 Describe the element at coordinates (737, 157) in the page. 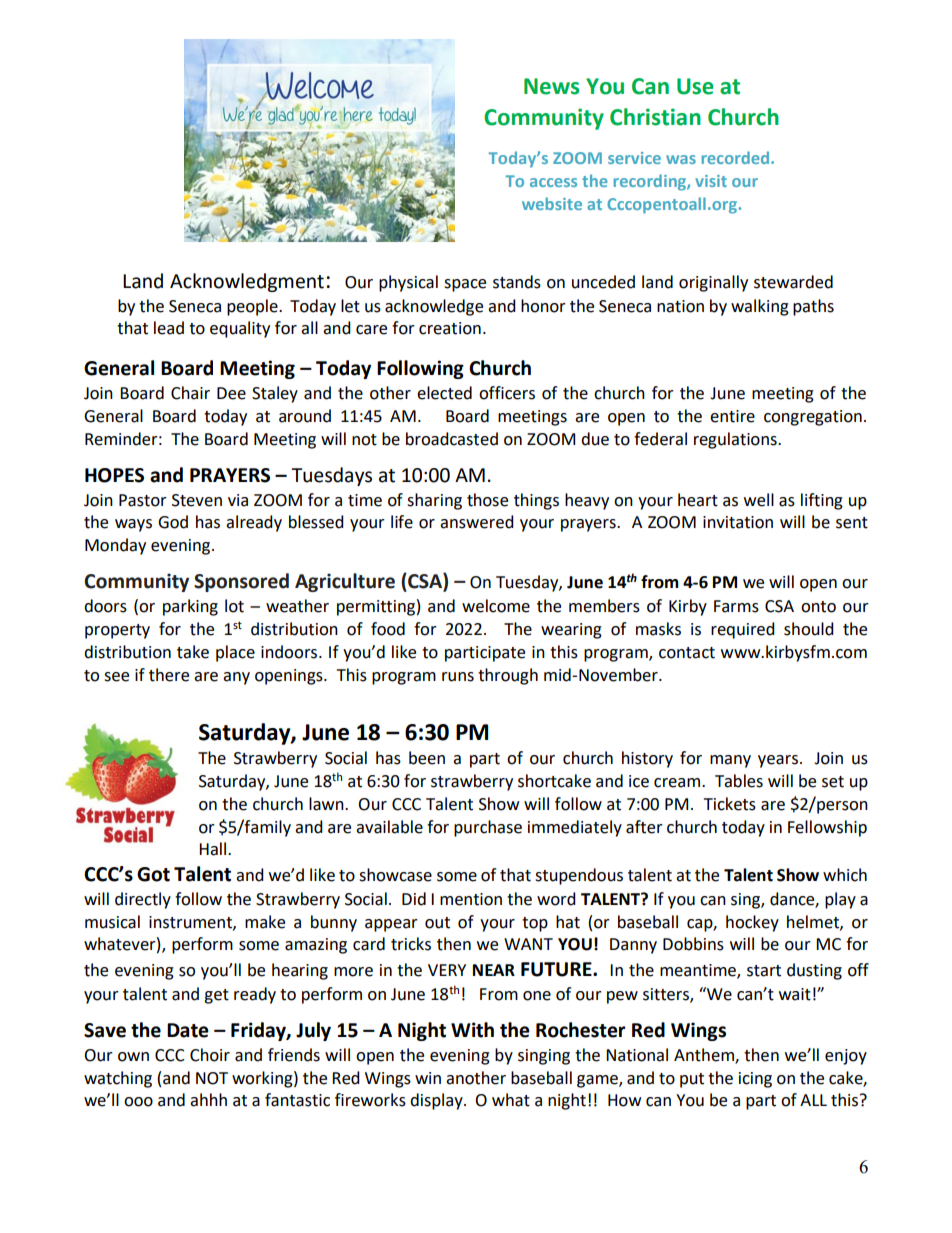

I see `recorded` at that location.
